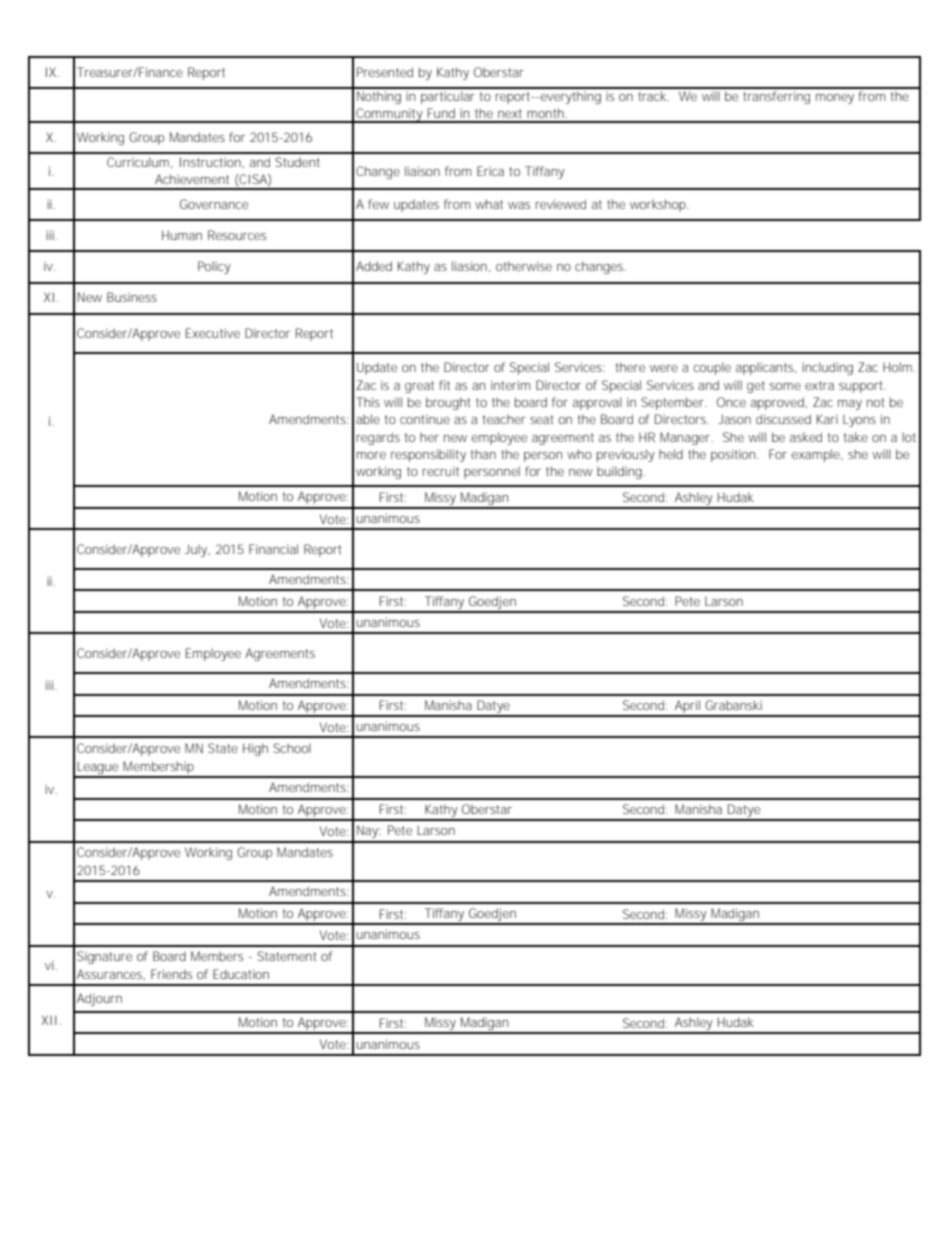  Describe the element at coordinates (241, 974) in the screenshot. I see `Education` at that location.
